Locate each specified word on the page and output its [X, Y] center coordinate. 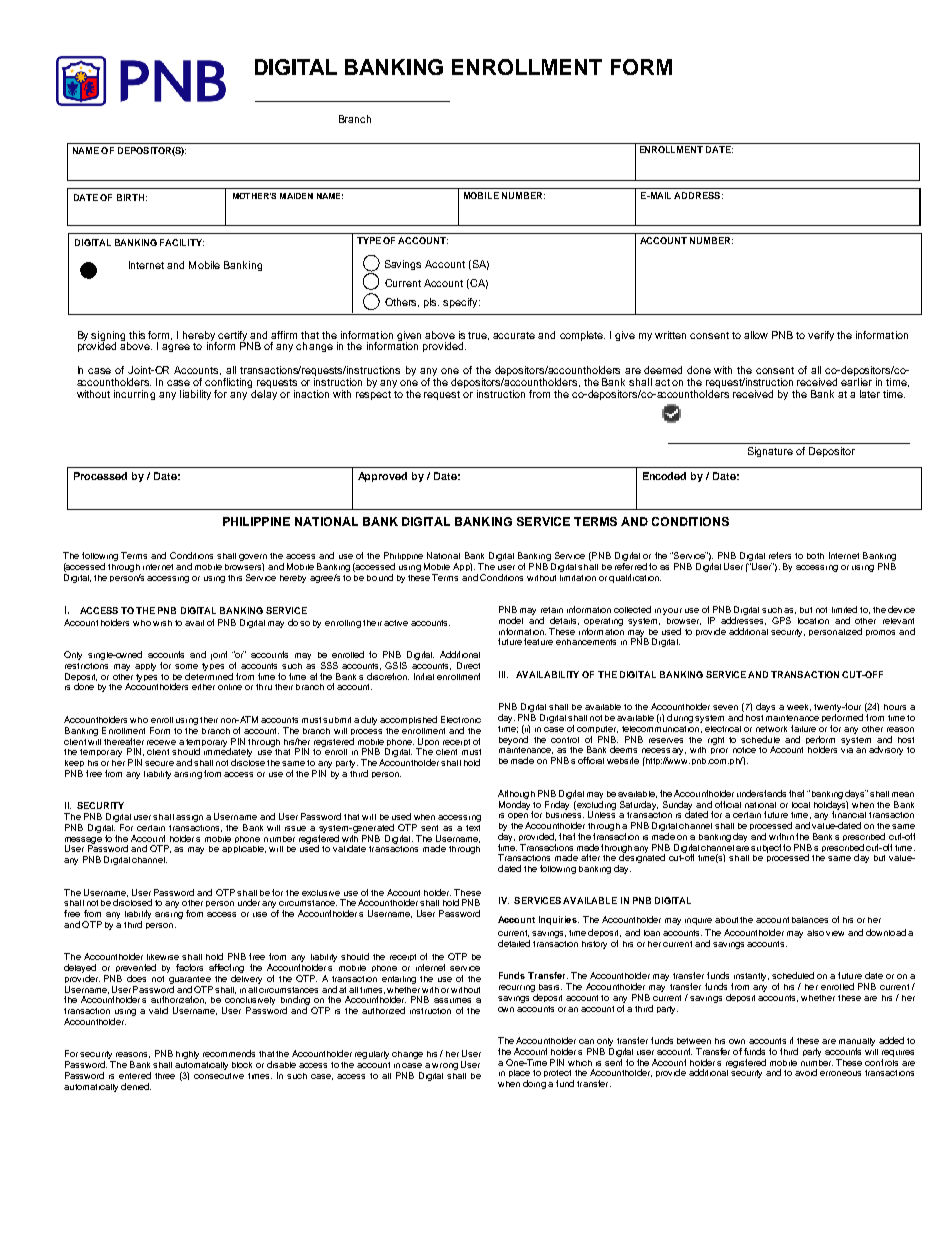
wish [162, 623]
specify [461, 303]
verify [821, 336]
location [813, 621]
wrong [445, 1066]
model [511, 620]
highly [187, 1055]
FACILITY [182, 242]
